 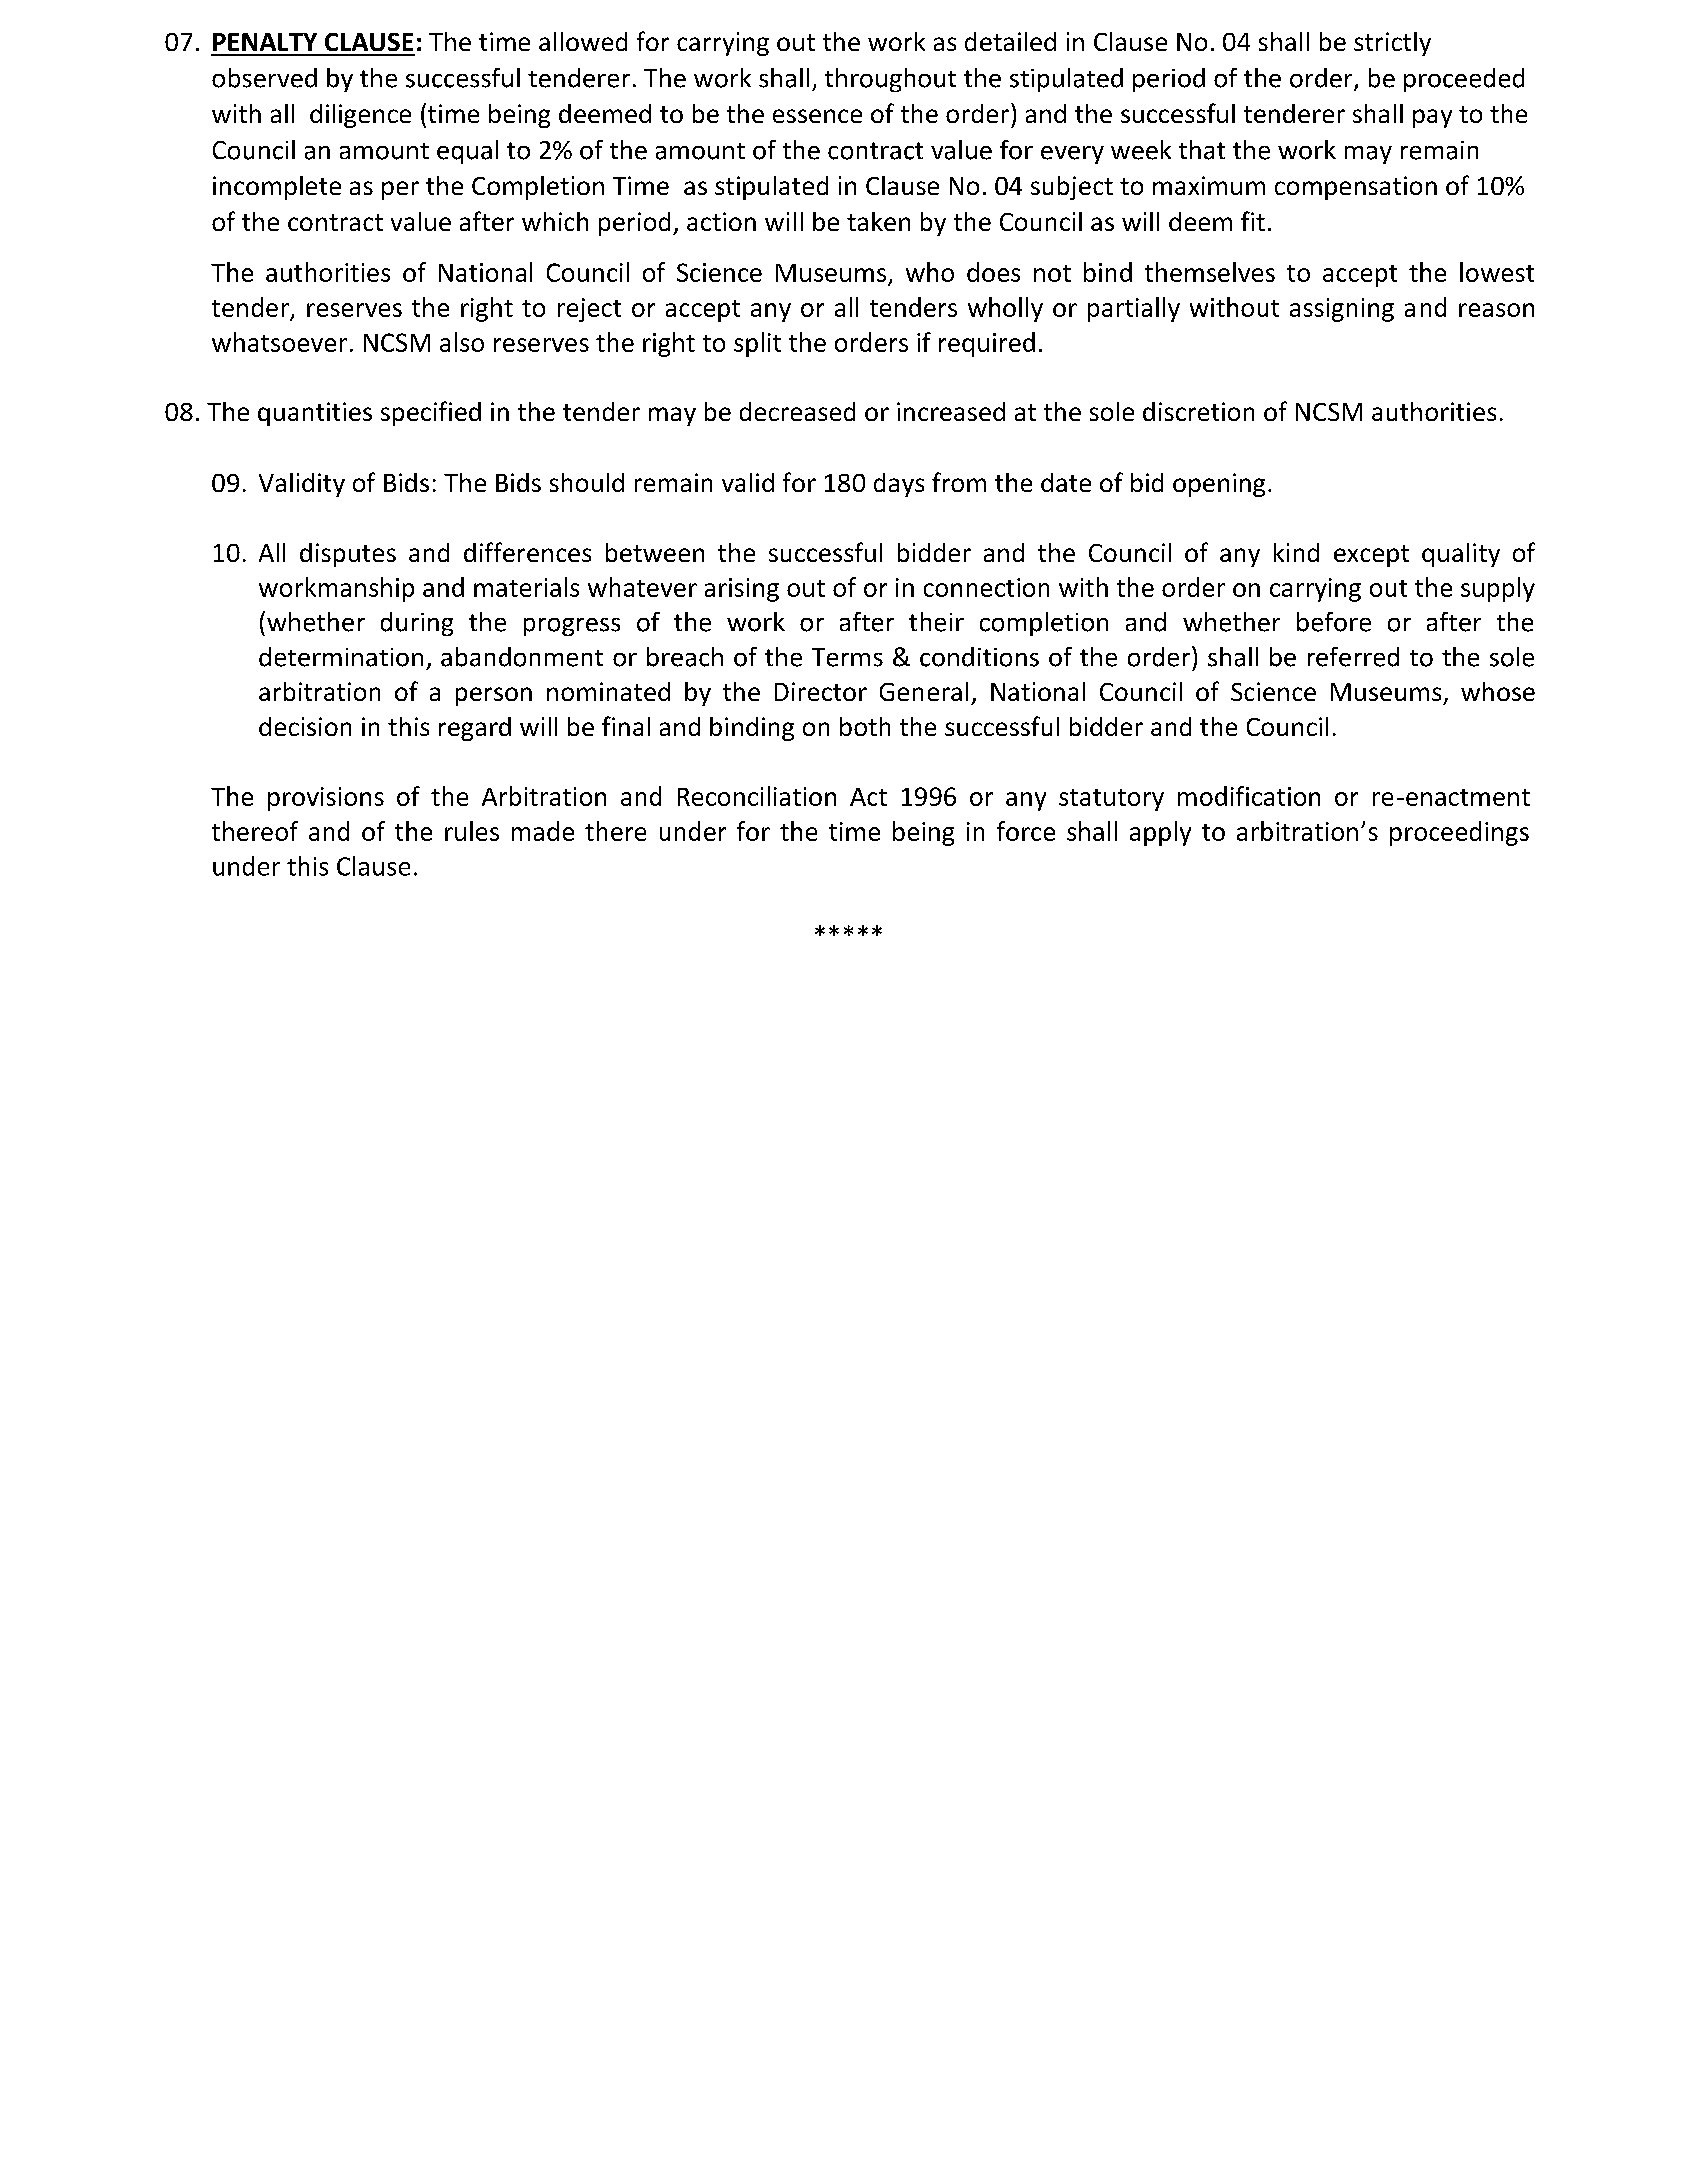 What do you see at coordinates (890, 80) in the page?
I see `throughout` at bounding box center [890, 80].
